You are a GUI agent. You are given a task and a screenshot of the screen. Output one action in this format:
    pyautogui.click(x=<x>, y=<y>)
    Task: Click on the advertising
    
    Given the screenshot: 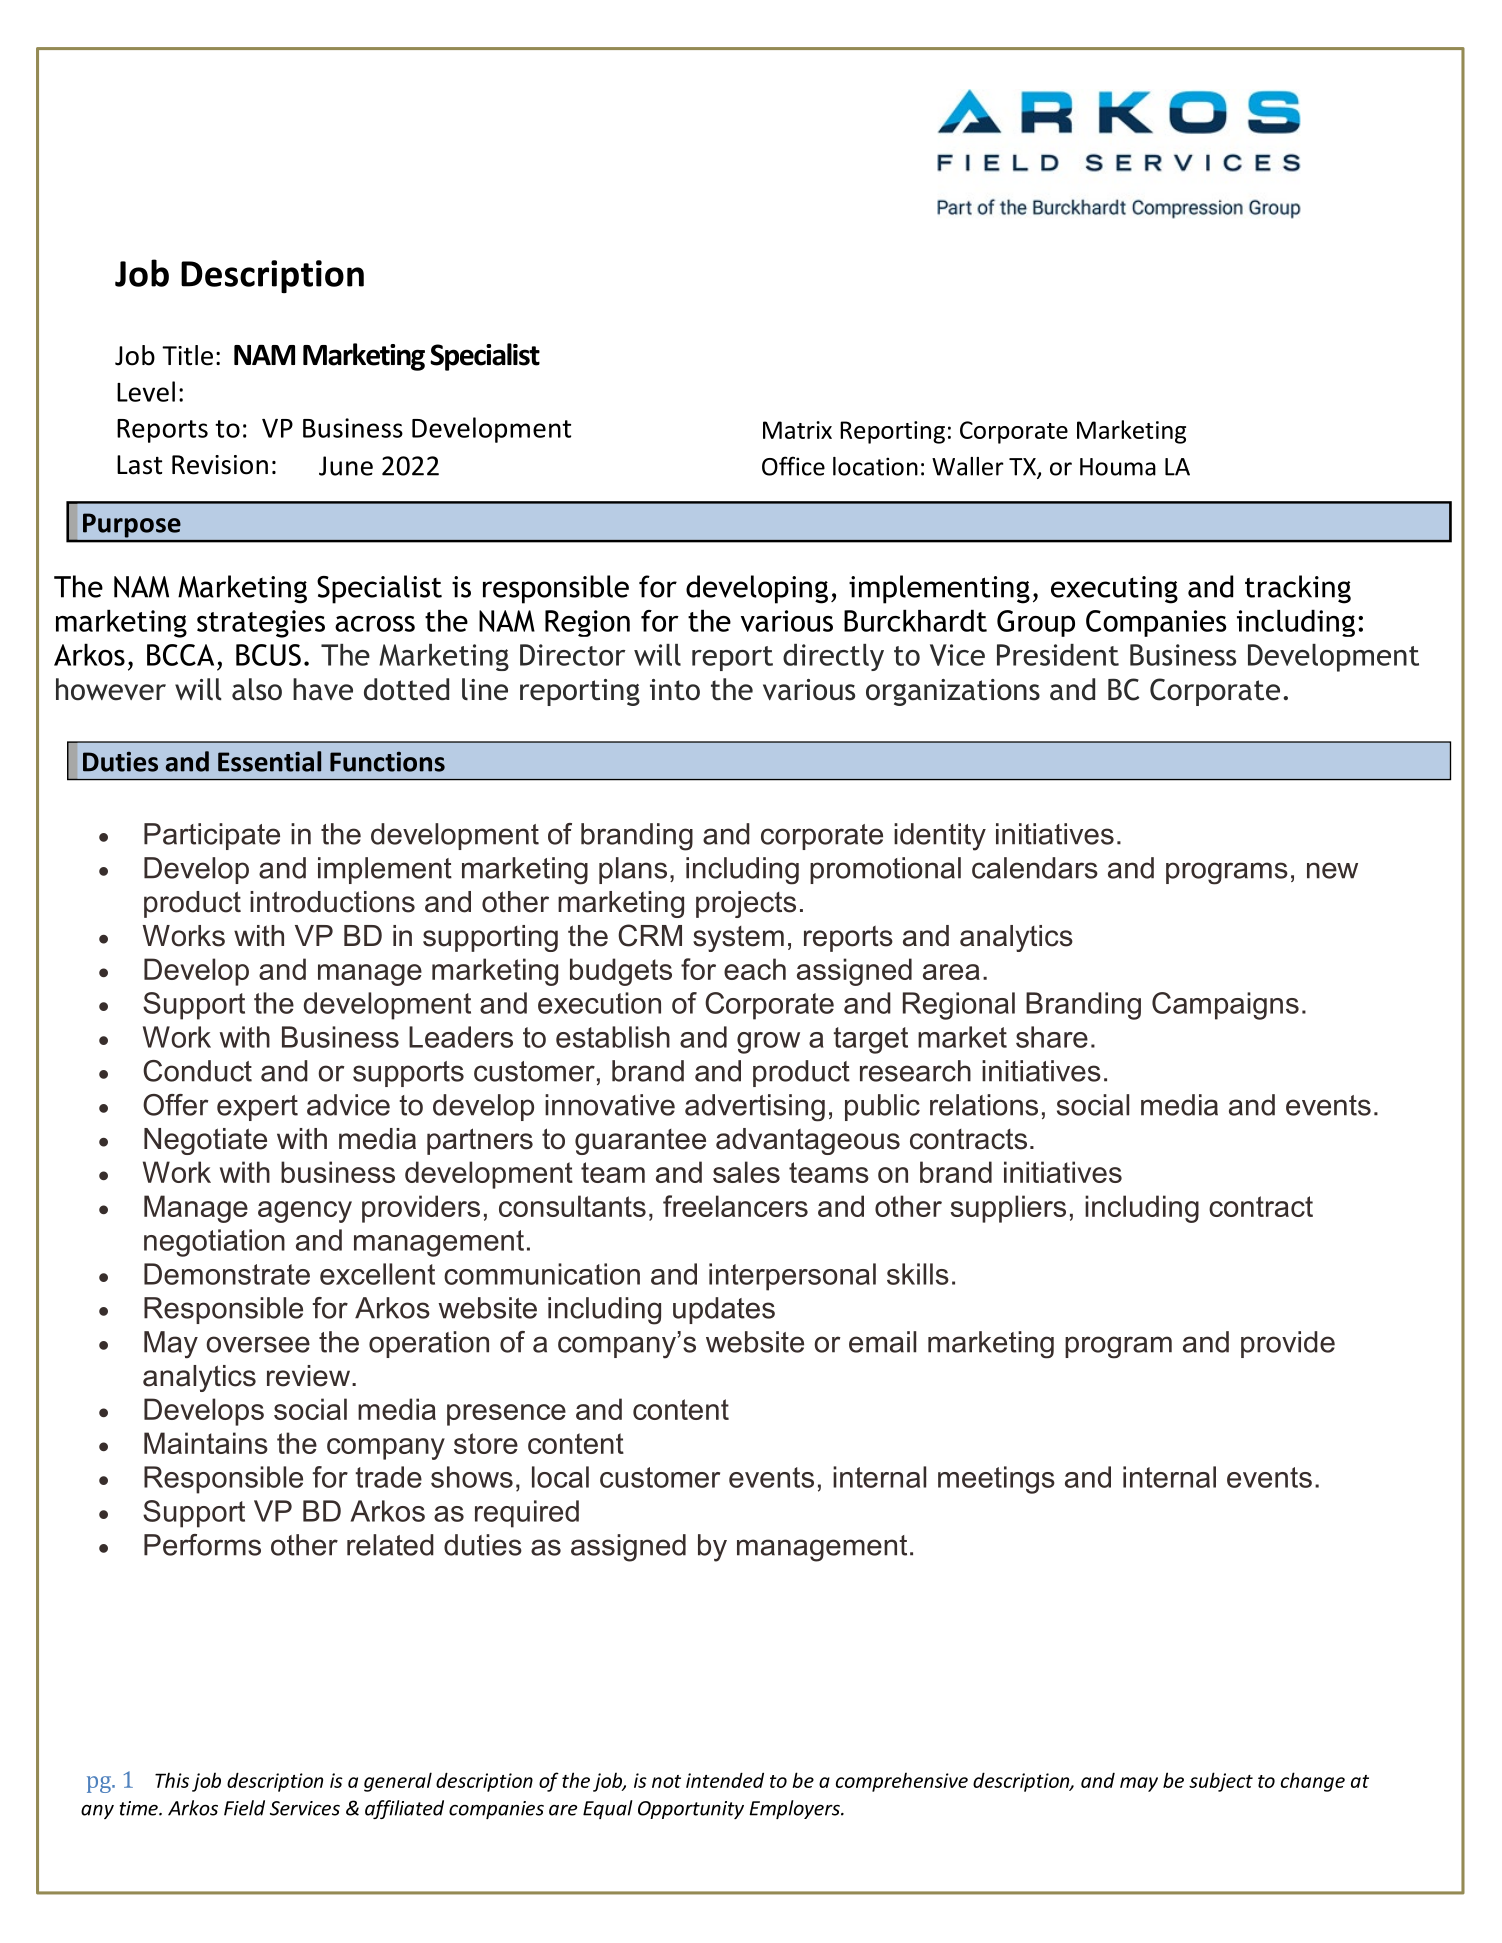 What is the action you would take?
    pyautogui.click(x=755, y=1108)
